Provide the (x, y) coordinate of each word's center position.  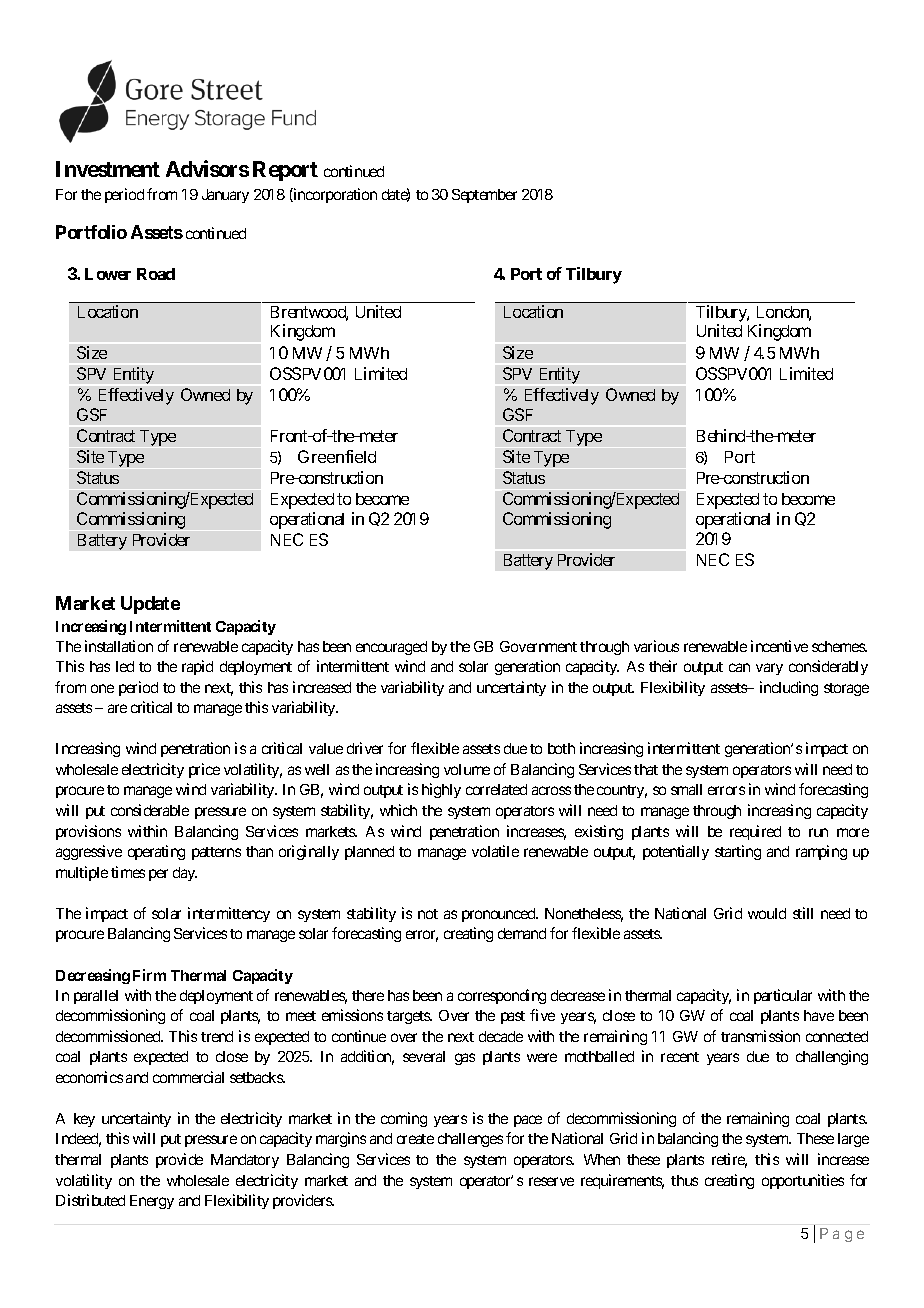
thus (684, 1180)
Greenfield (337, 456)
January (225, 196)
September (484, 196)
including (789, 688)
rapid (197, 667)
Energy (152, 1202)
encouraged (391, 648)
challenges (470, 1140)
